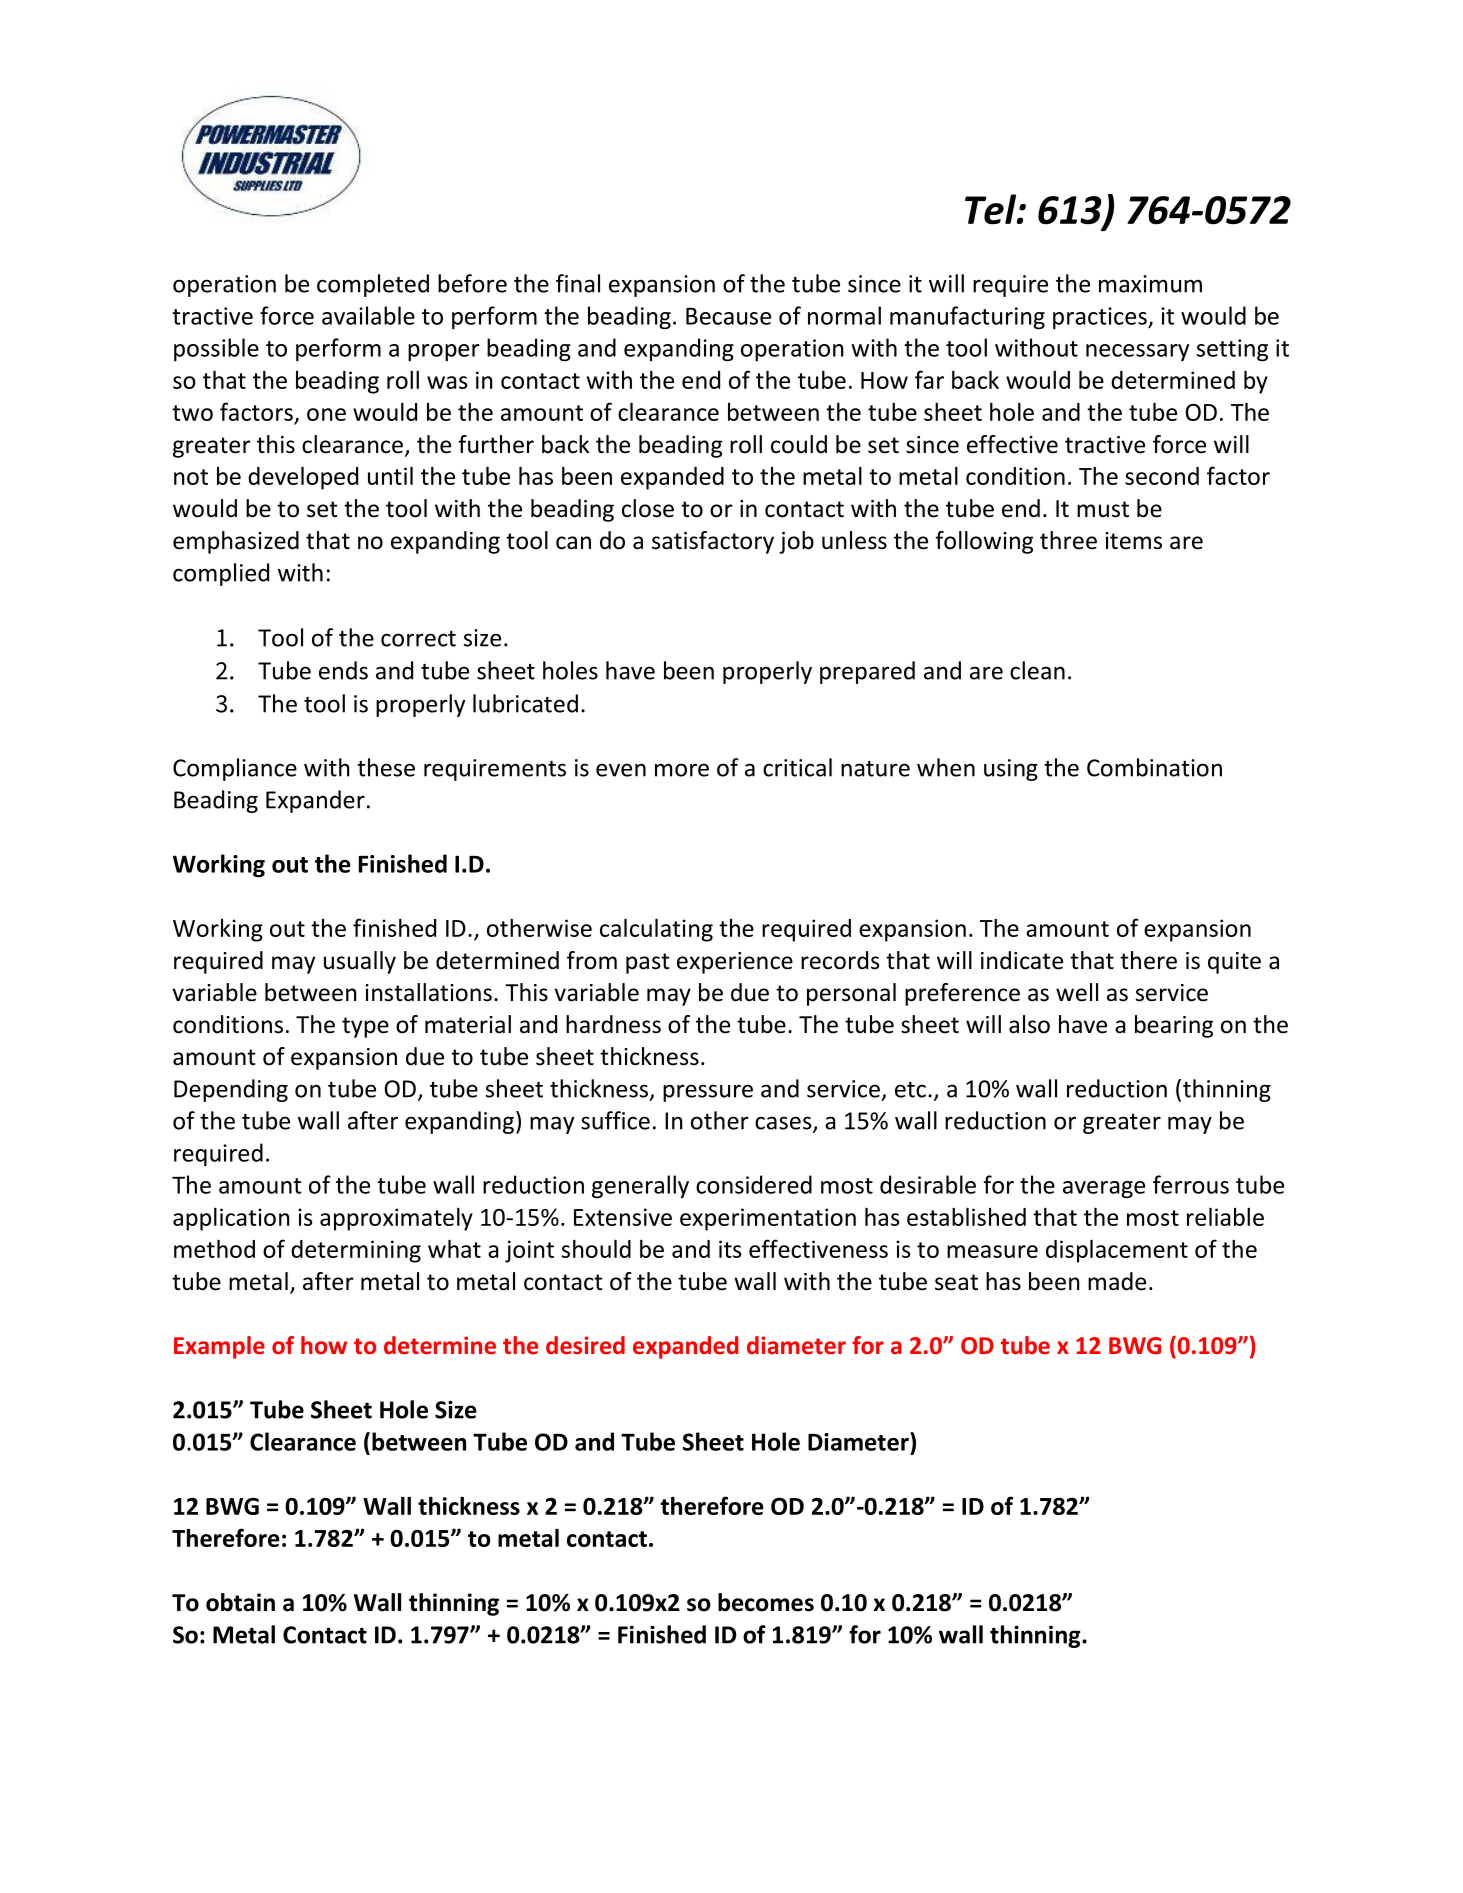  I want to click on practices, so click(1101, 318).
